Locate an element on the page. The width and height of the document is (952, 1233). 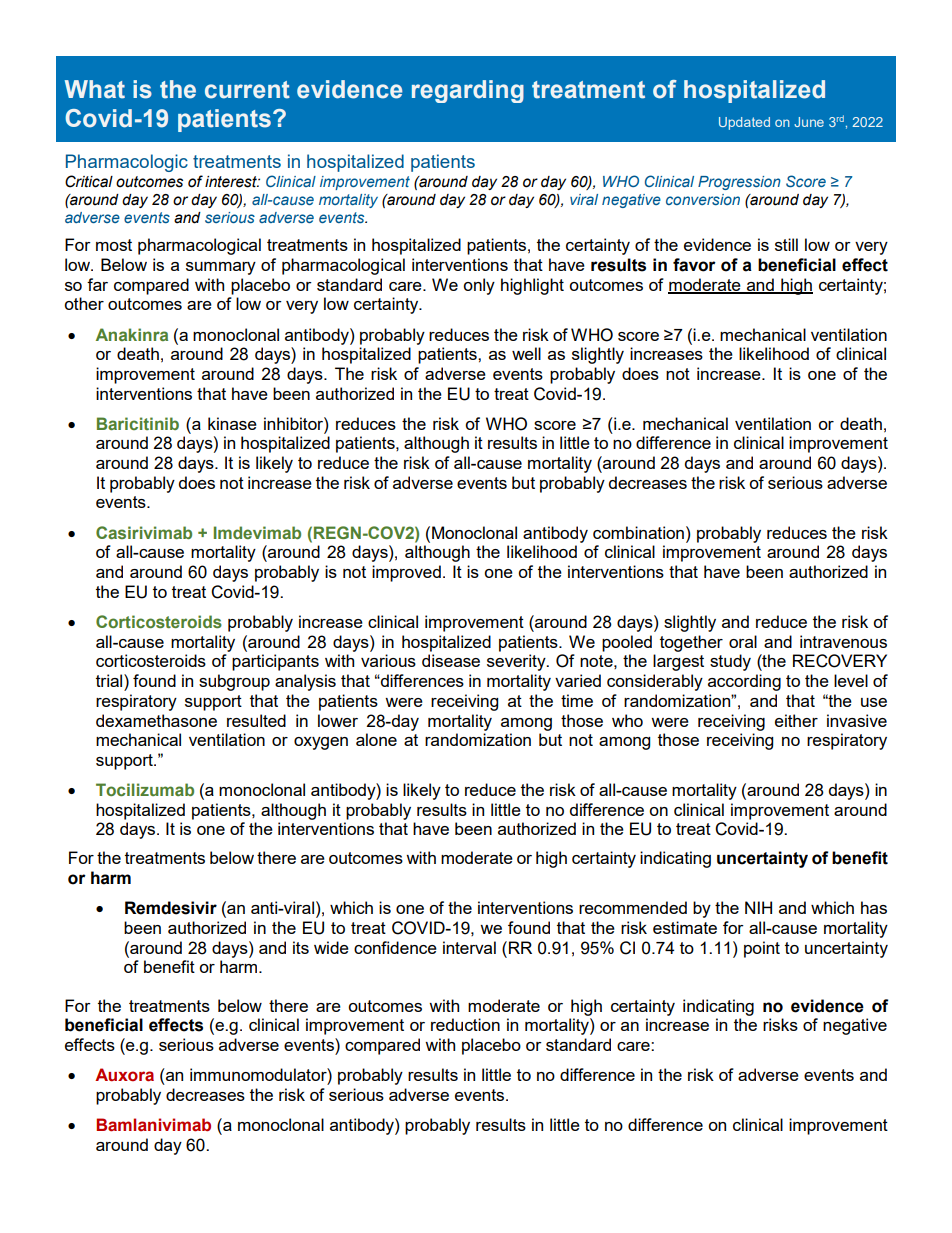
Updated is located at coordinates (744, 123).
